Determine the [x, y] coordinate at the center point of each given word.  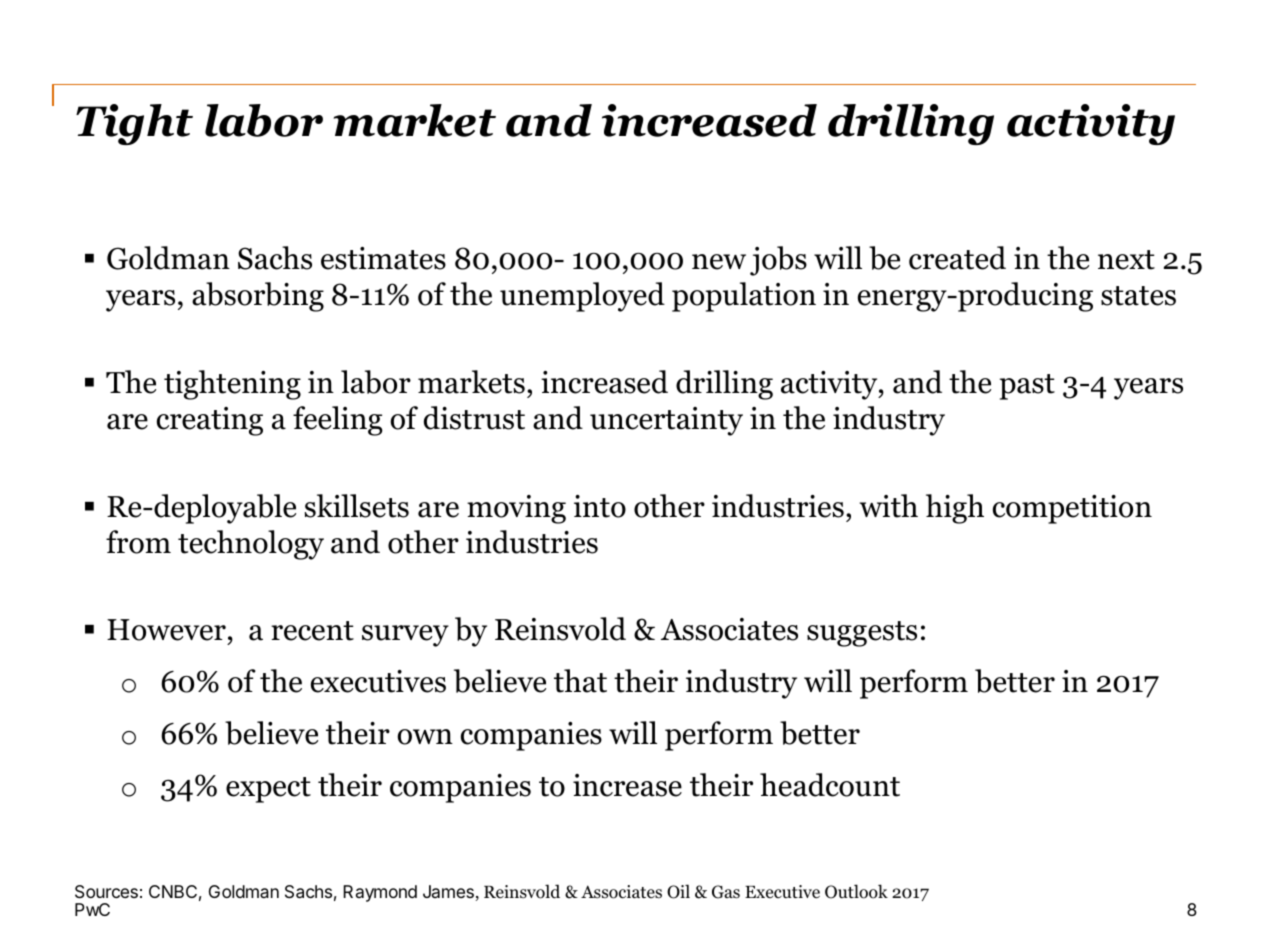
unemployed [582, 297]
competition [1072, 509]
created [957, 258]
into [600, 506]
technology [251, 545]
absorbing [258, 297]
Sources [106, 892]
